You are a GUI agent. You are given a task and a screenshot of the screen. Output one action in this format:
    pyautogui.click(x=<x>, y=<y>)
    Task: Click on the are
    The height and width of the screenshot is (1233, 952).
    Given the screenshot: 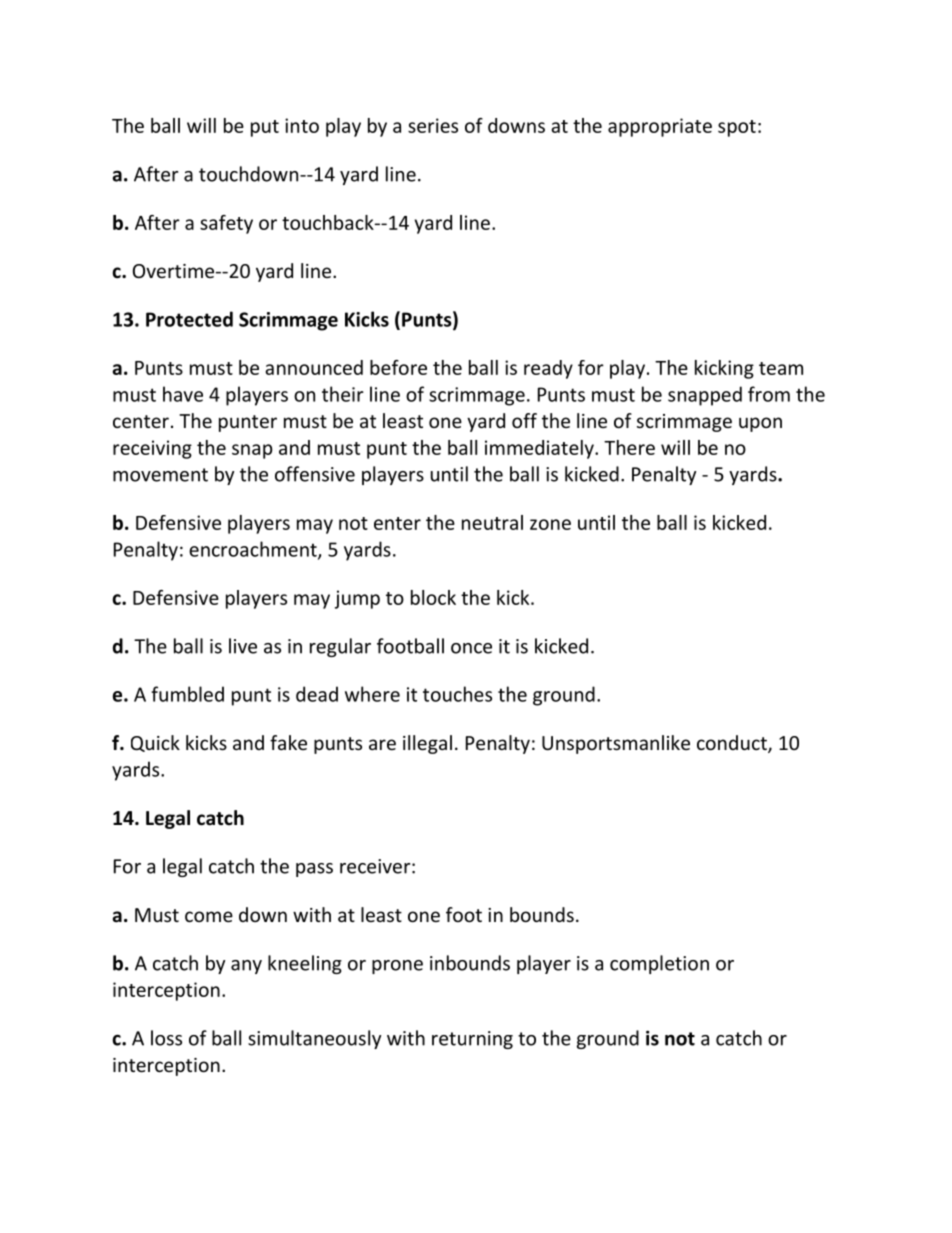 What is the action you would take?
    pyautogui.click(x=382, y=744)
